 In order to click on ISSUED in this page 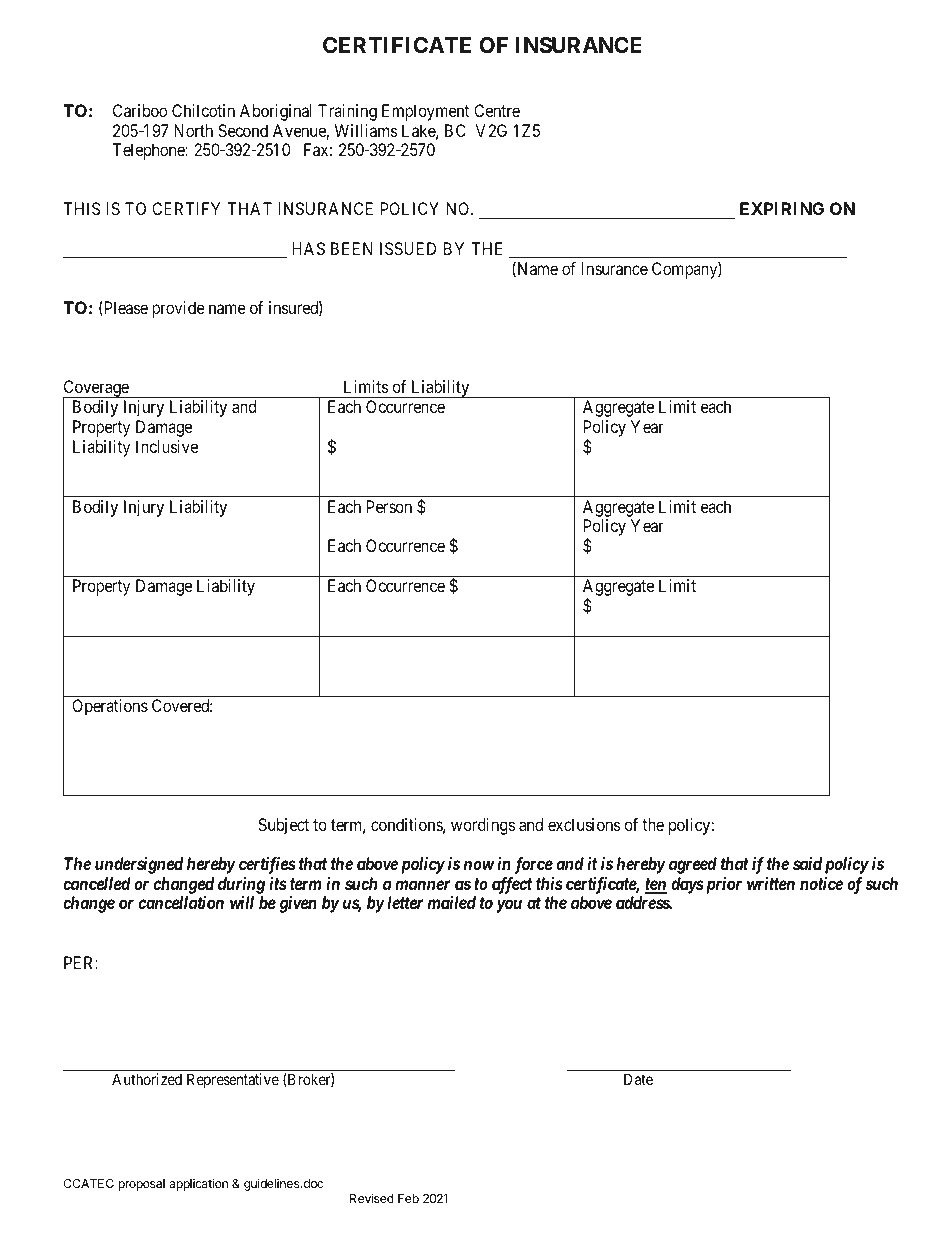, I will do `click(408, 248)`.
